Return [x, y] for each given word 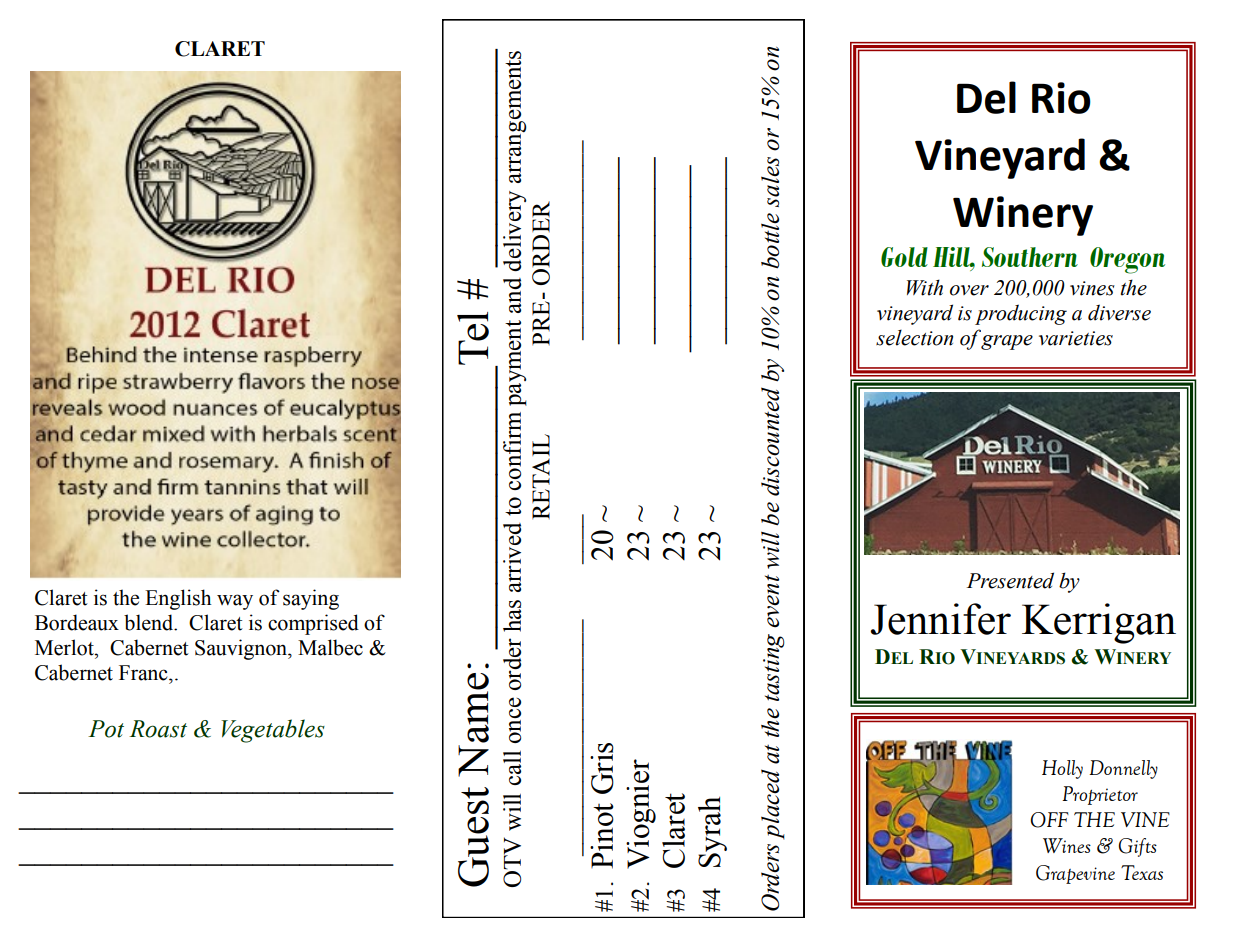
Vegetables [273, 731]
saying [311, 599]
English [178, 599]
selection [914, 337]
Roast [158, 729]
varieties [1076, 338]
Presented [1010, 580]
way [235, 602]
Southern [1030, 257]
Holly [1062, 769]
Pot [106, 729]
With [925, 287]
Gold [904, 257]
